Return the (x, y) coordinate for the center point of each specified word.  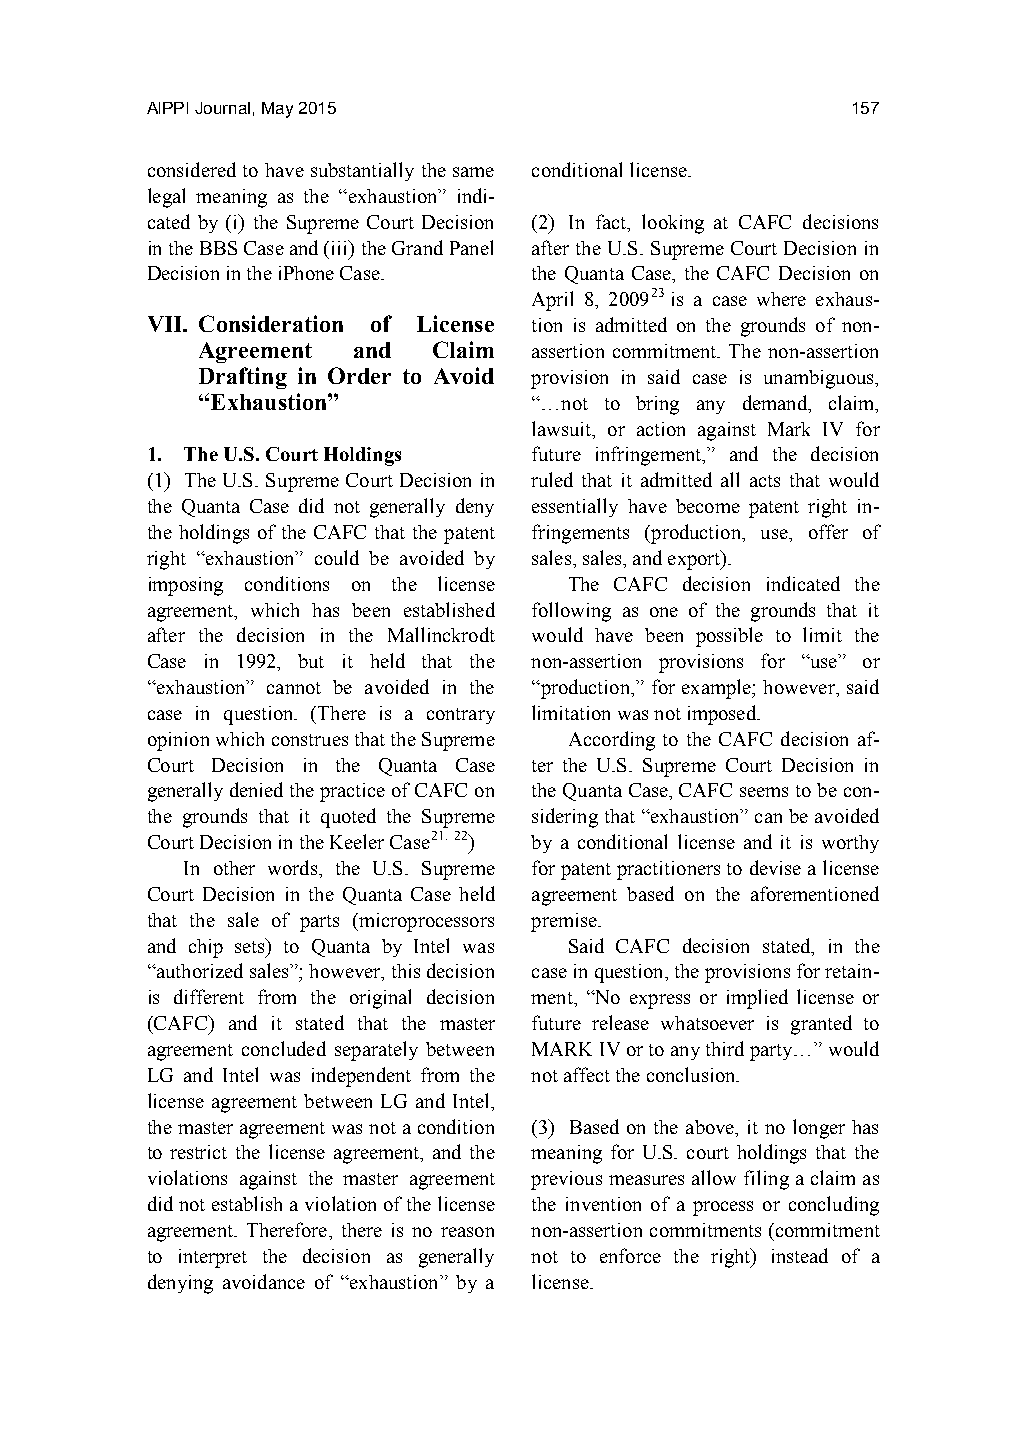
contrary (461, 716)
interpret (213, 1258)
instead (800, 1255)
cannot (294, 688)
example (717, 689)
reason (467, 1232)
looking (673, 224)
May (277, 110)
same (473, 172)
